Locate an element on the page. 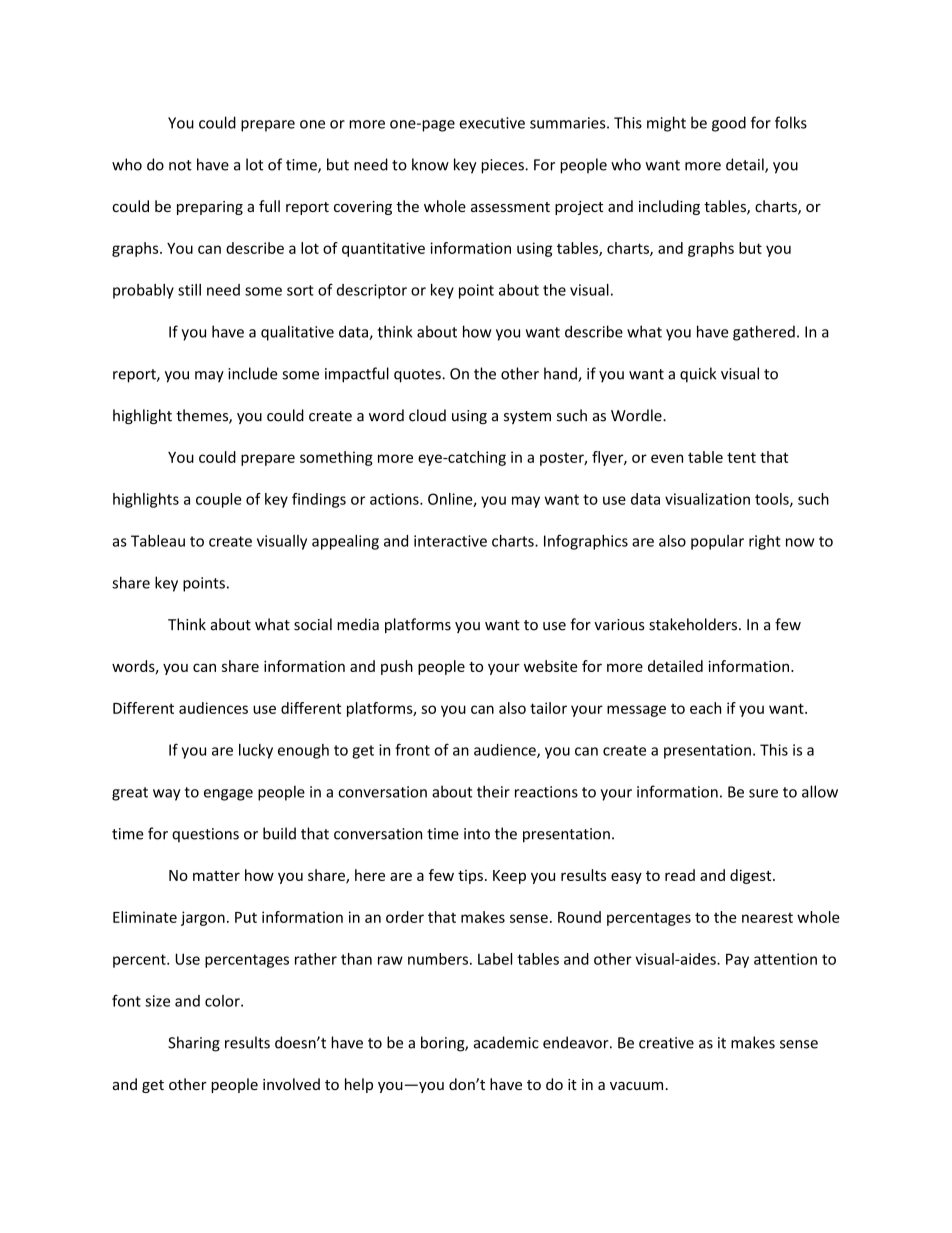 This page has width=952, height=1233. pieces is located at coordinates (503, 166).
